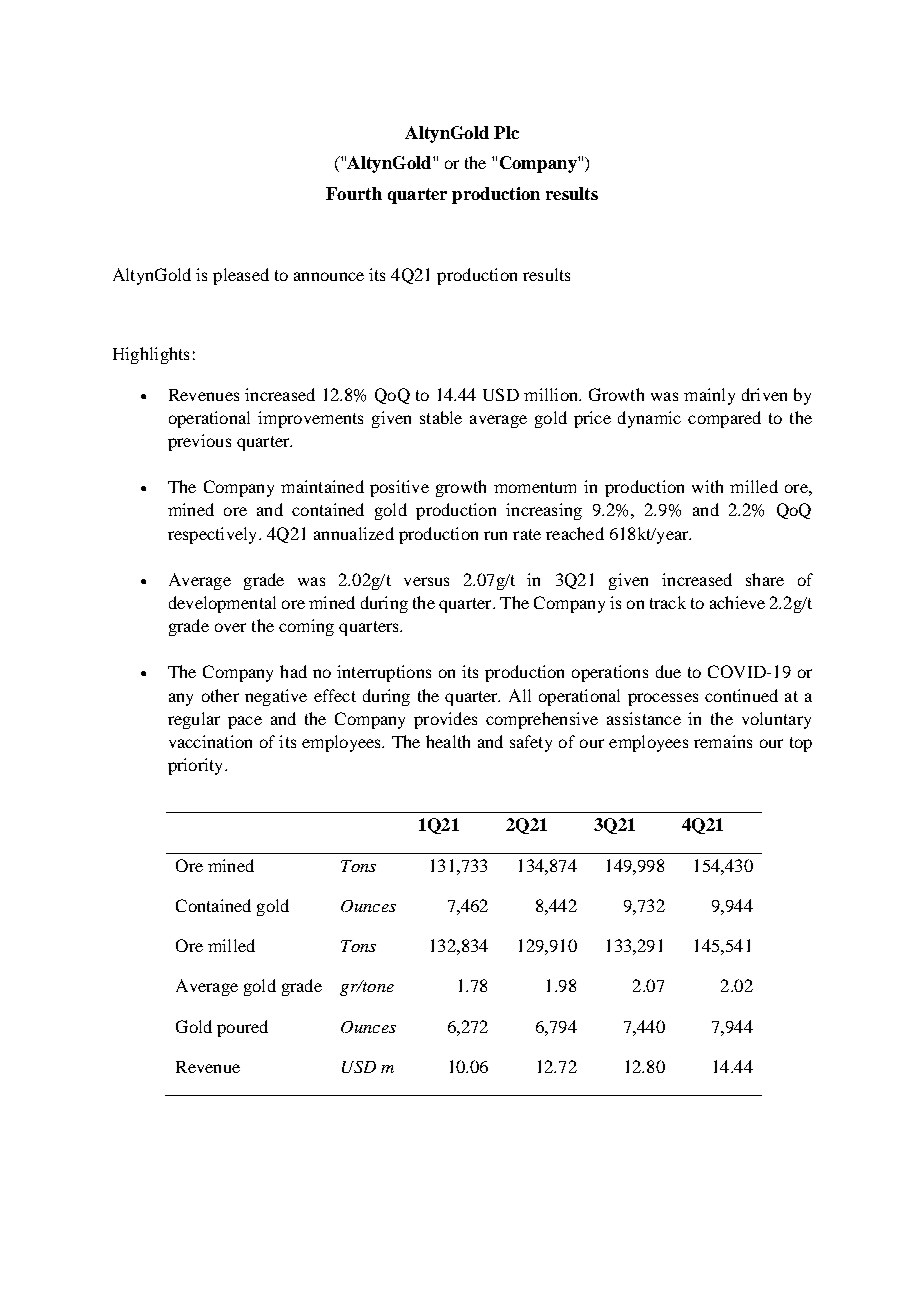 The image size is (924, 1309). Describe the element at coordinates (709, 396) in the screenshot. I see `mainly` at that location.
